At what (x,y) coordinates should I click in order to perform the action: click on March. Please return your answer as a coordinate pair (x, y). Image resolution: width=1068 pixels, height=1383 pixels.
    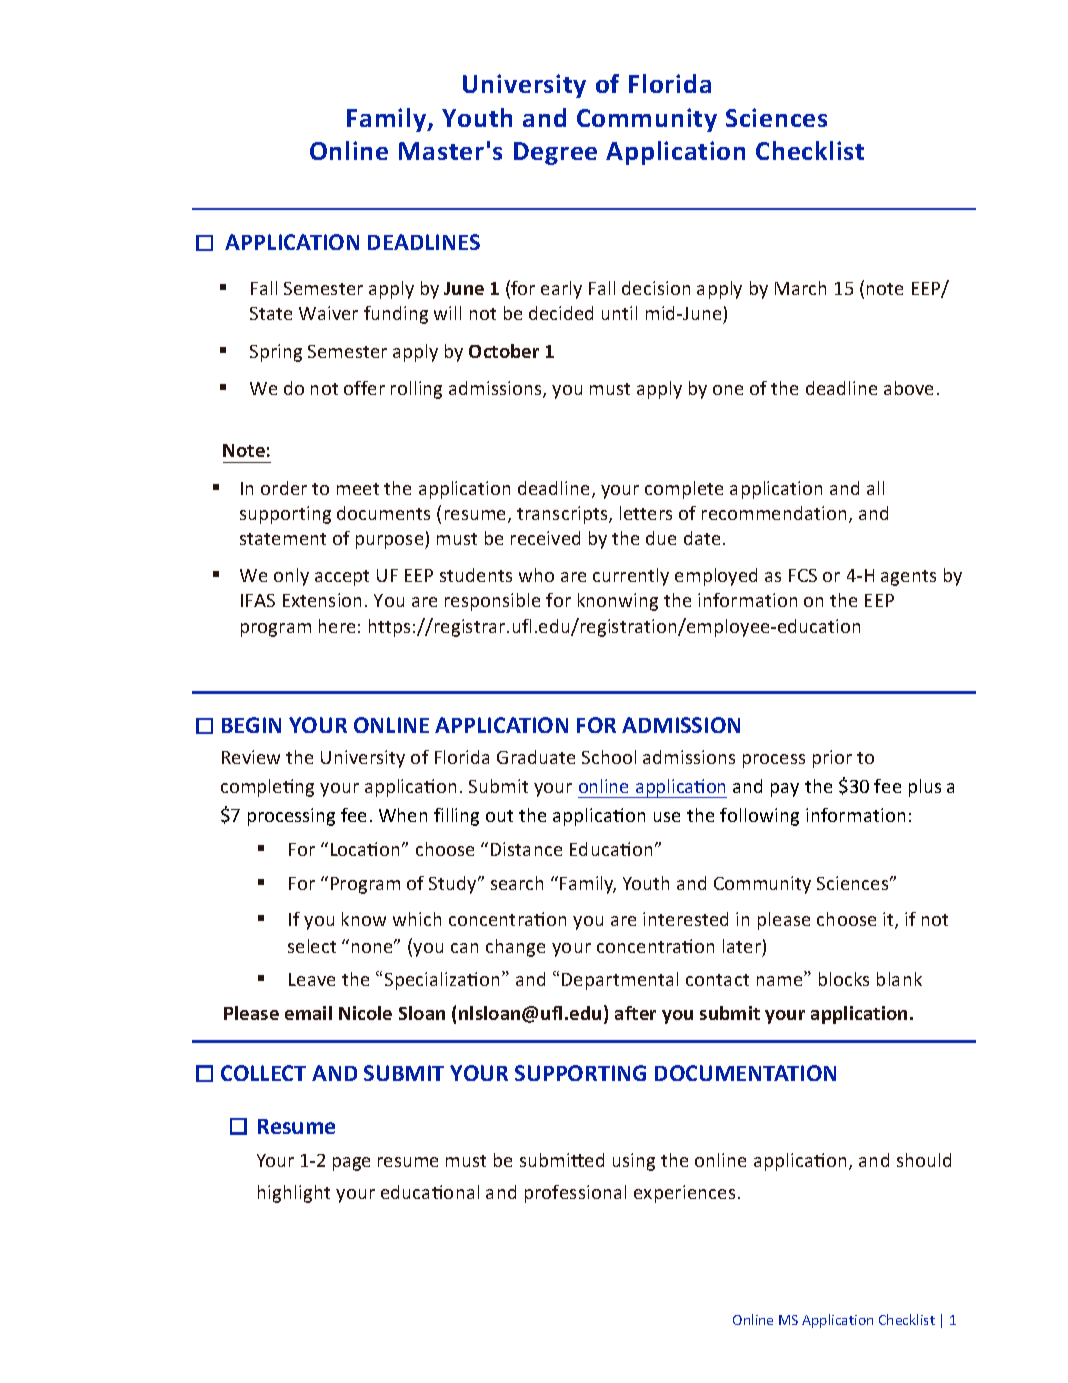
    Looking at the image, I should click on (800, 288).
